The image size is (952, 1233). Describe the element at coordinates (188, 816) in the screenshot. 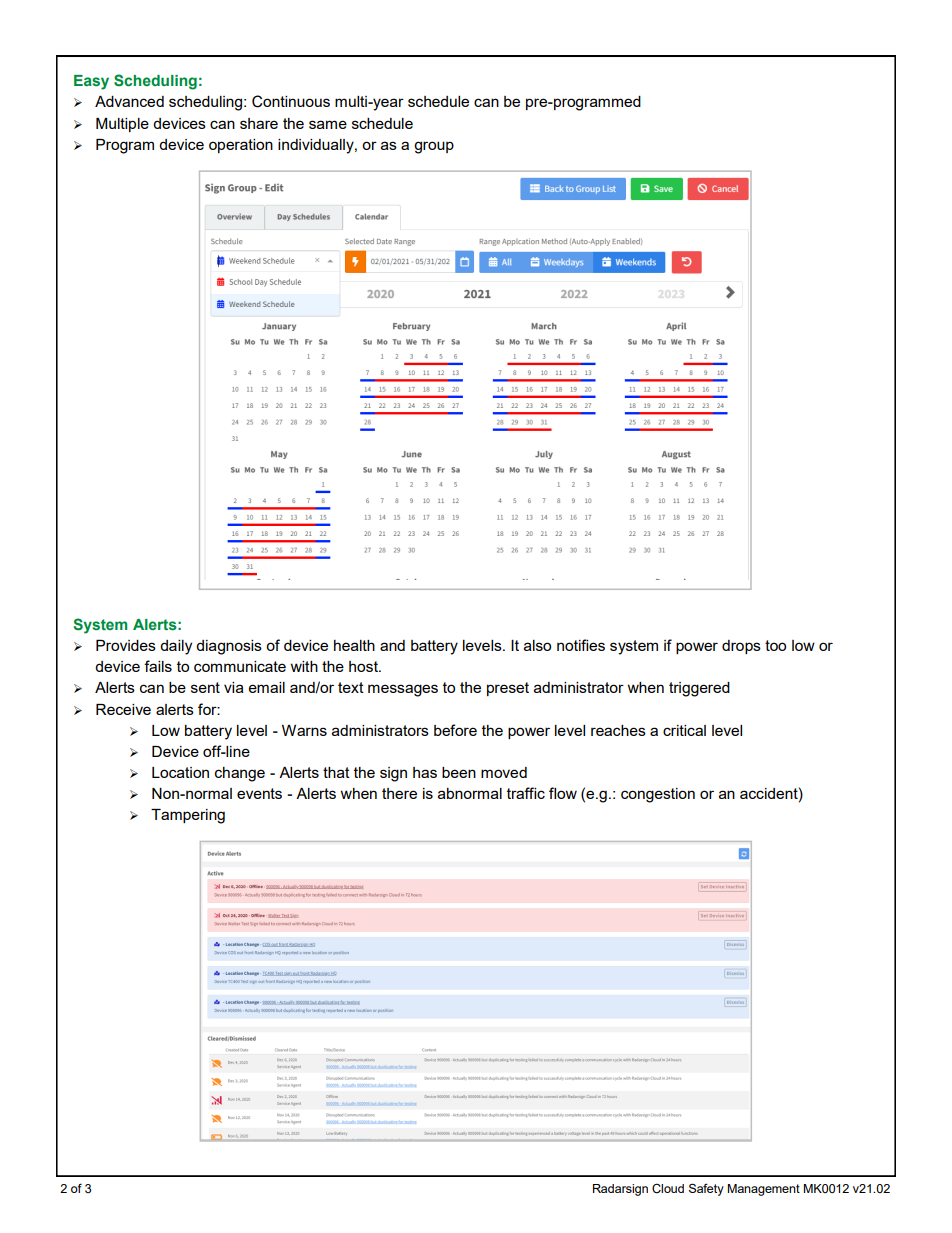

I see `Tampering` at that location.
